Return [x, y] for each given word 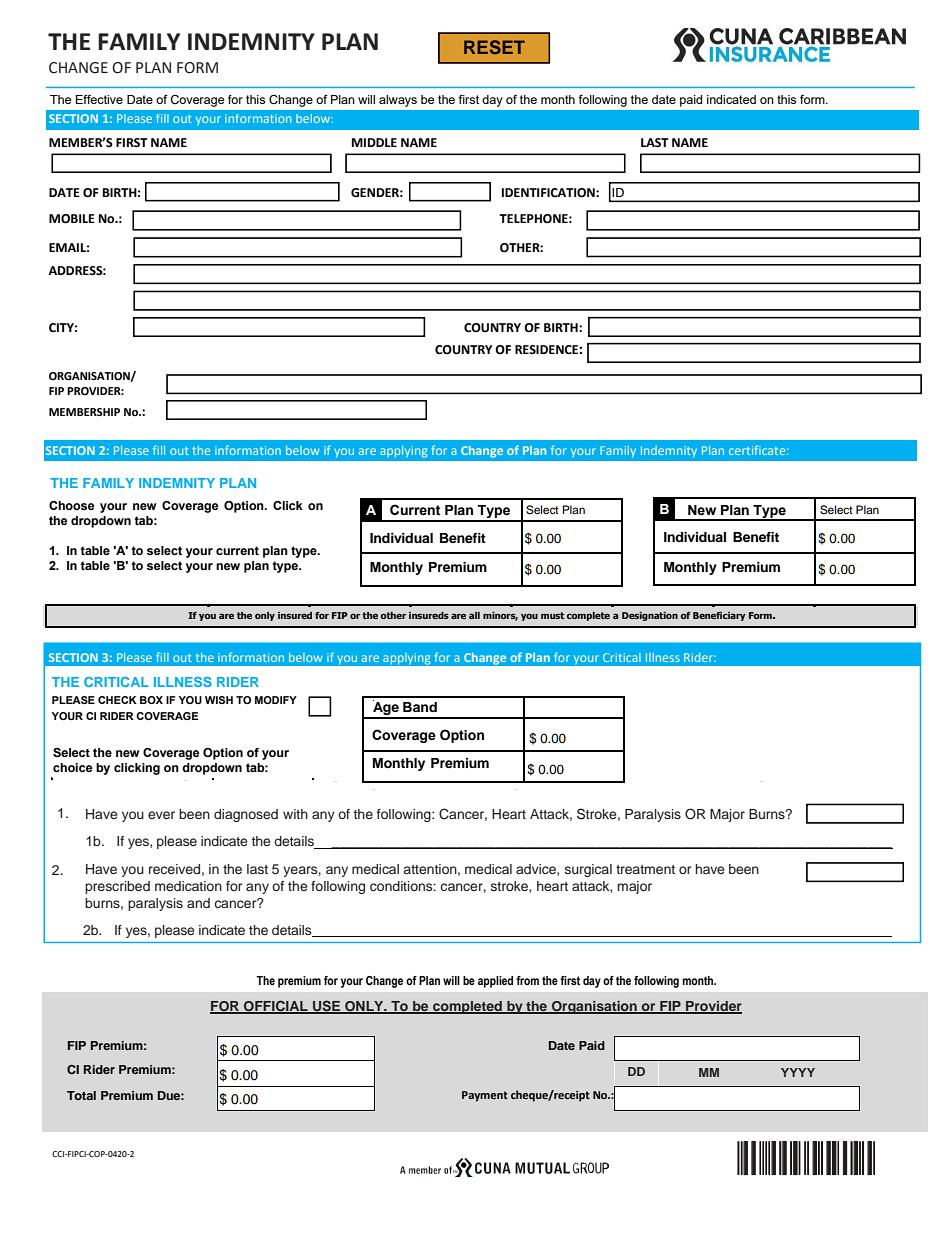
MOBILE [72, 219]
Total [81, 1095]
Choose [71, 505]
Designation [650, 616]
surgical [588, 870]
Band [420, 707]
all [474, 615]
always [398, 101]
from [527, 980]
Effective [99, 99]
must [553, 615]
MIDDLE [374, 142]
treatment [645, 869]
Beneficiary [719, 616]
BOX [151, 700]
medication [188, 886]
